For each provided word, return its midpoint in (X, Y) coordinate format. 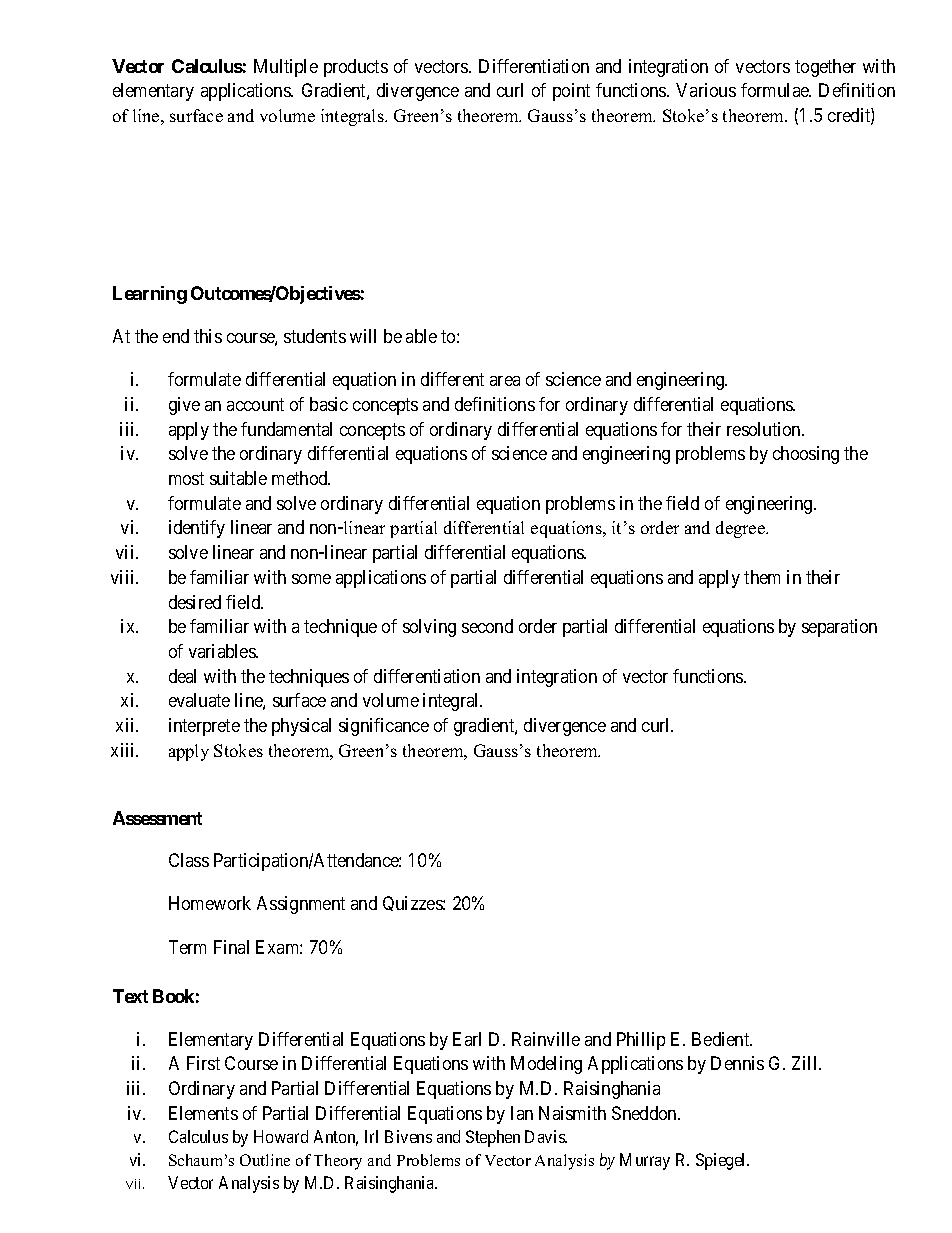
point (571, 92)
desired (195, 602)
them (762, 577)
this (208, 336)
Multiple (286, 68)
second (487, 626)
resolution (765, 429)
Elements (203, 1113)
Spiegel (722, 1161)
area (505, 381)
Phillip (641, 1041)
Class (189, 860)
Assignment (301, 905)
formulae (776, 90)
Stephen (493, 1138)
